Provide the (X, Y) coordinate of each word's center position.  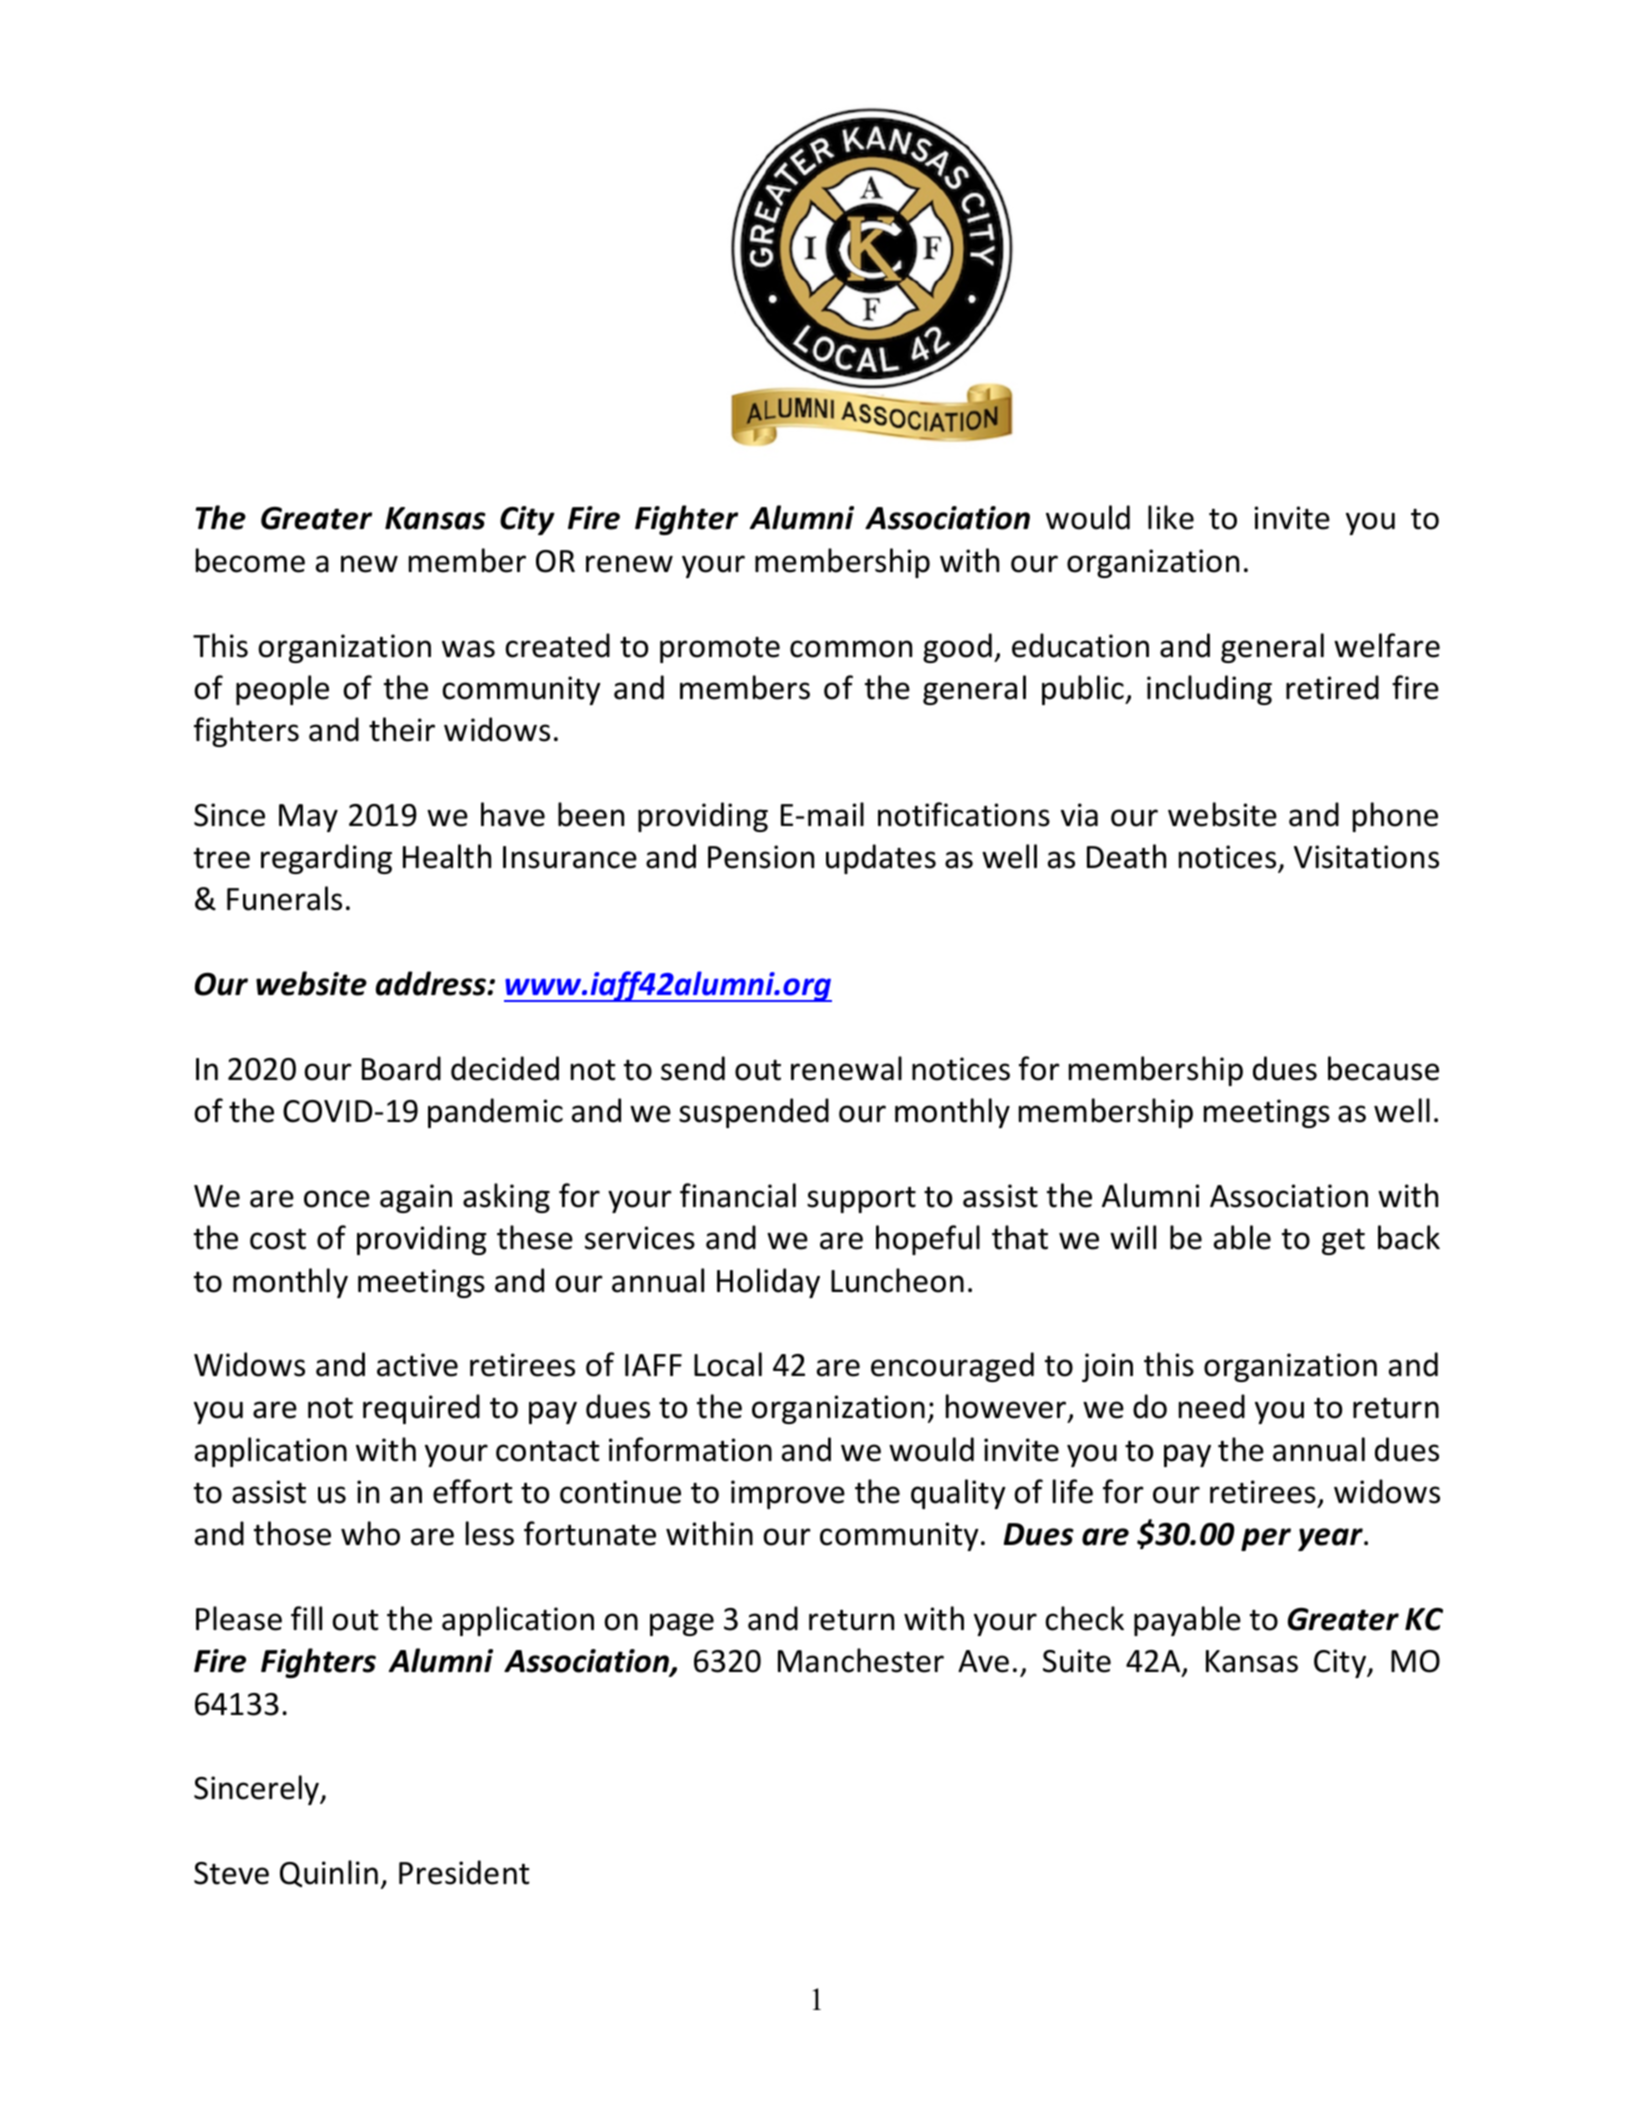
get (1343, 1242)
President (464, 1872)
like (1171, 517)
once (337, 1199)
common (851, 649)
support (861, 1200)
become (250, 560)
